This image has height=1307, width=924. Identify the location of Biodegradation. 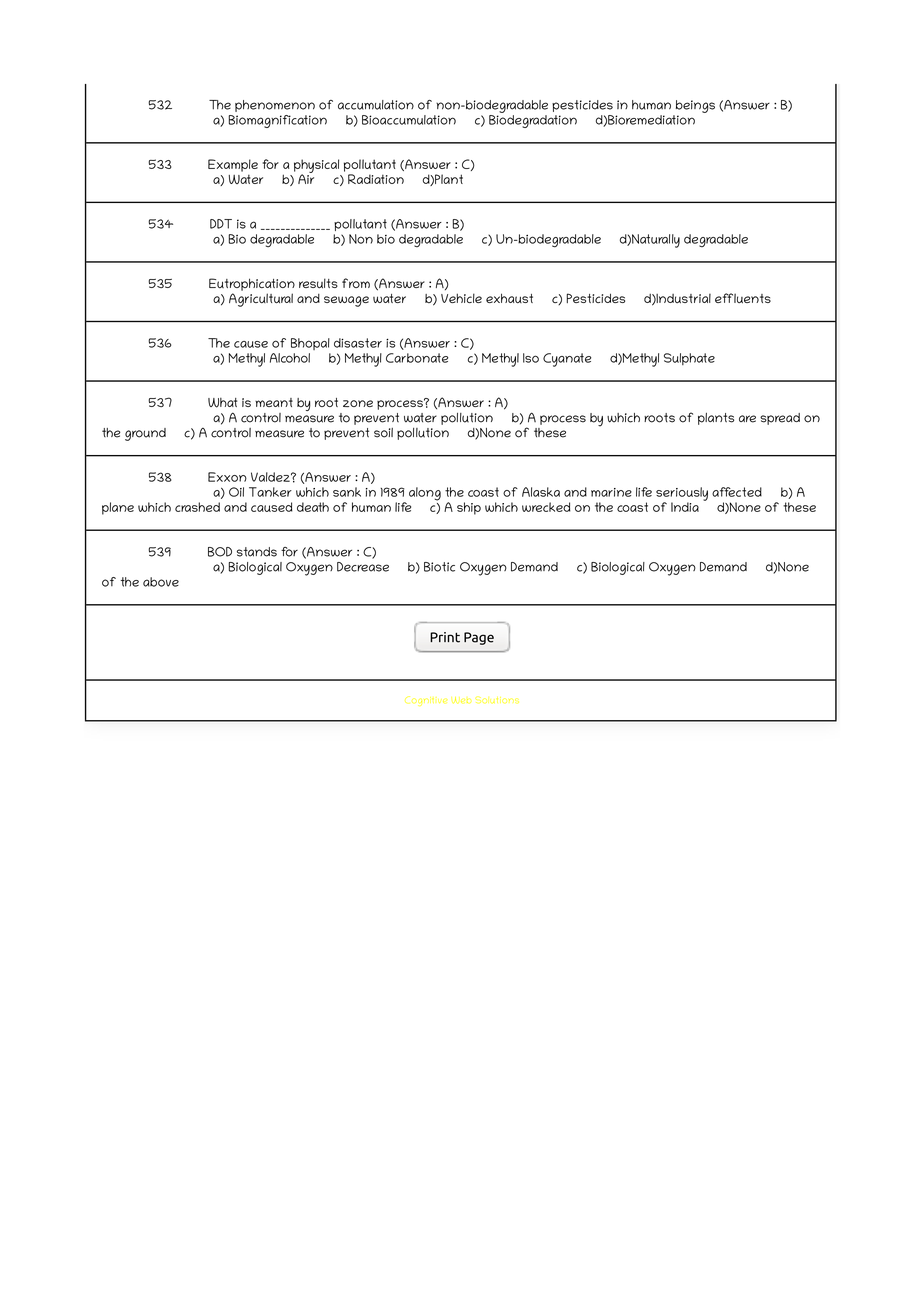
(533, 120).
